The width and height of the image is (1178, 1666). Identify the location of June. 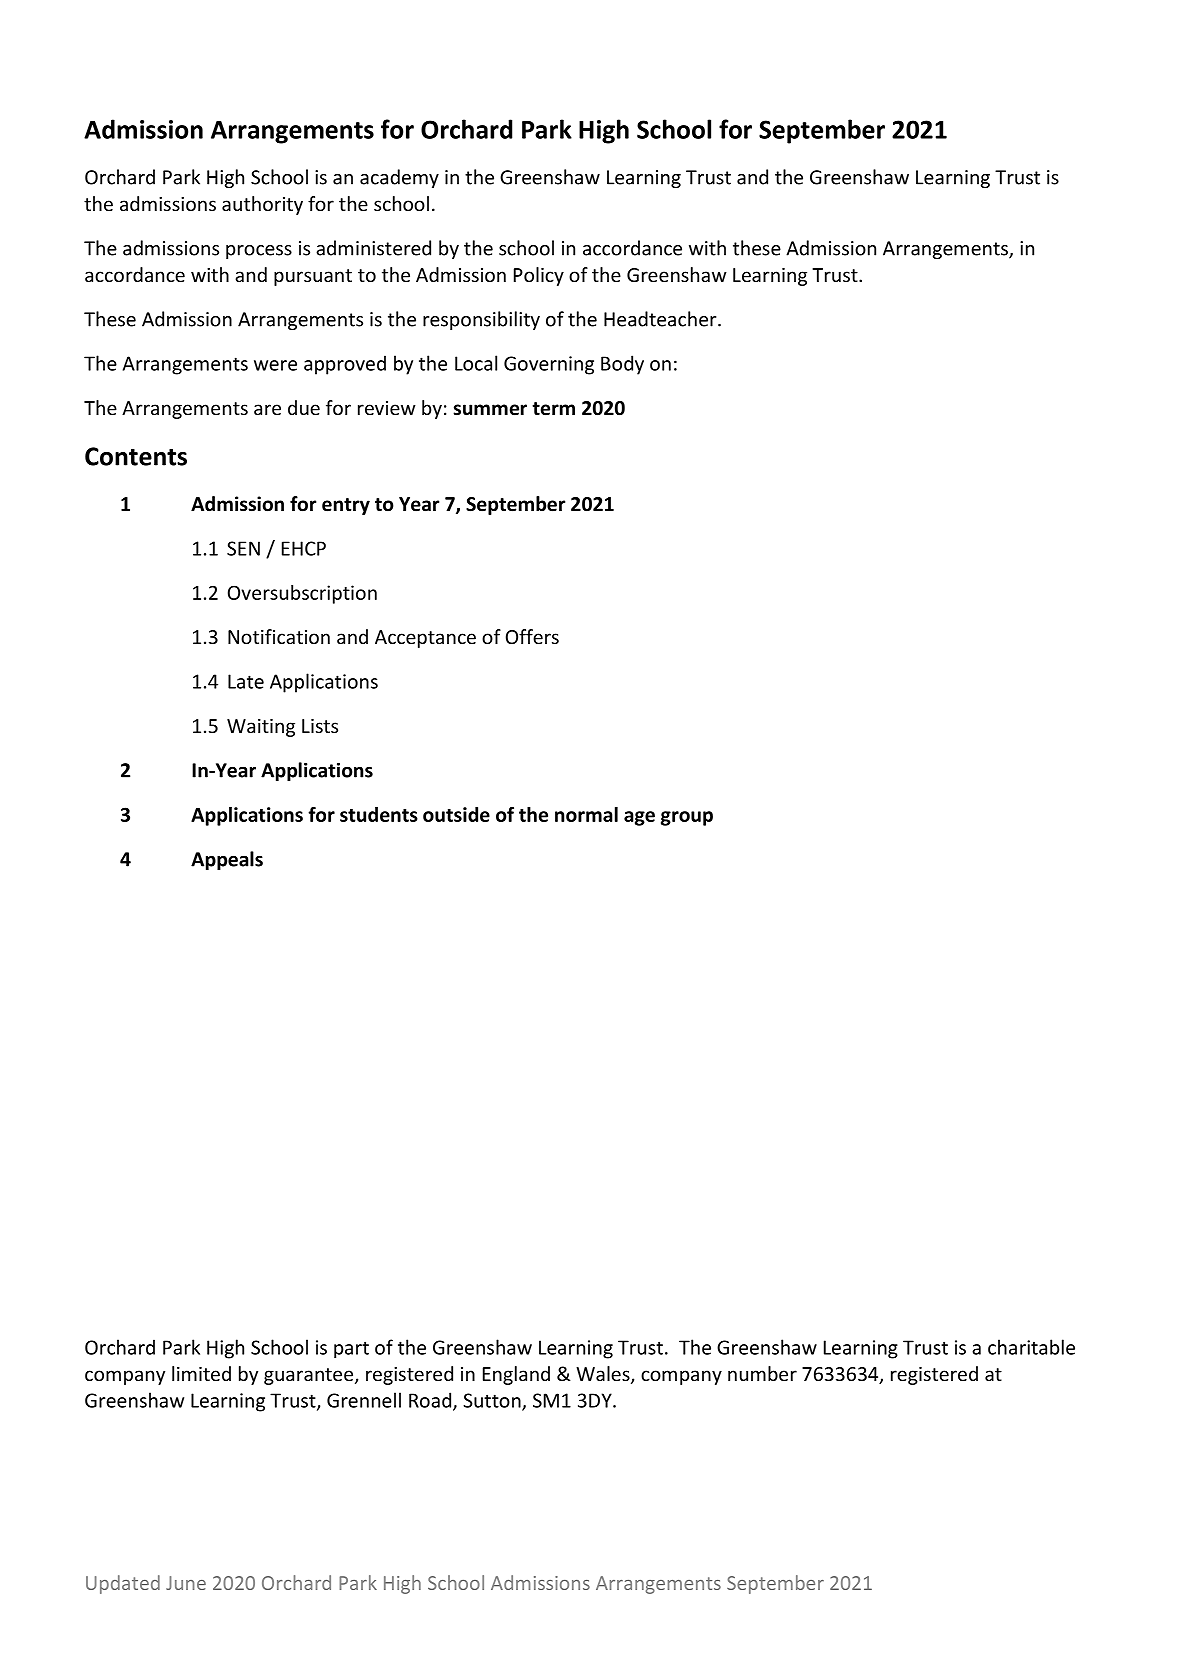
(186, 1583).
